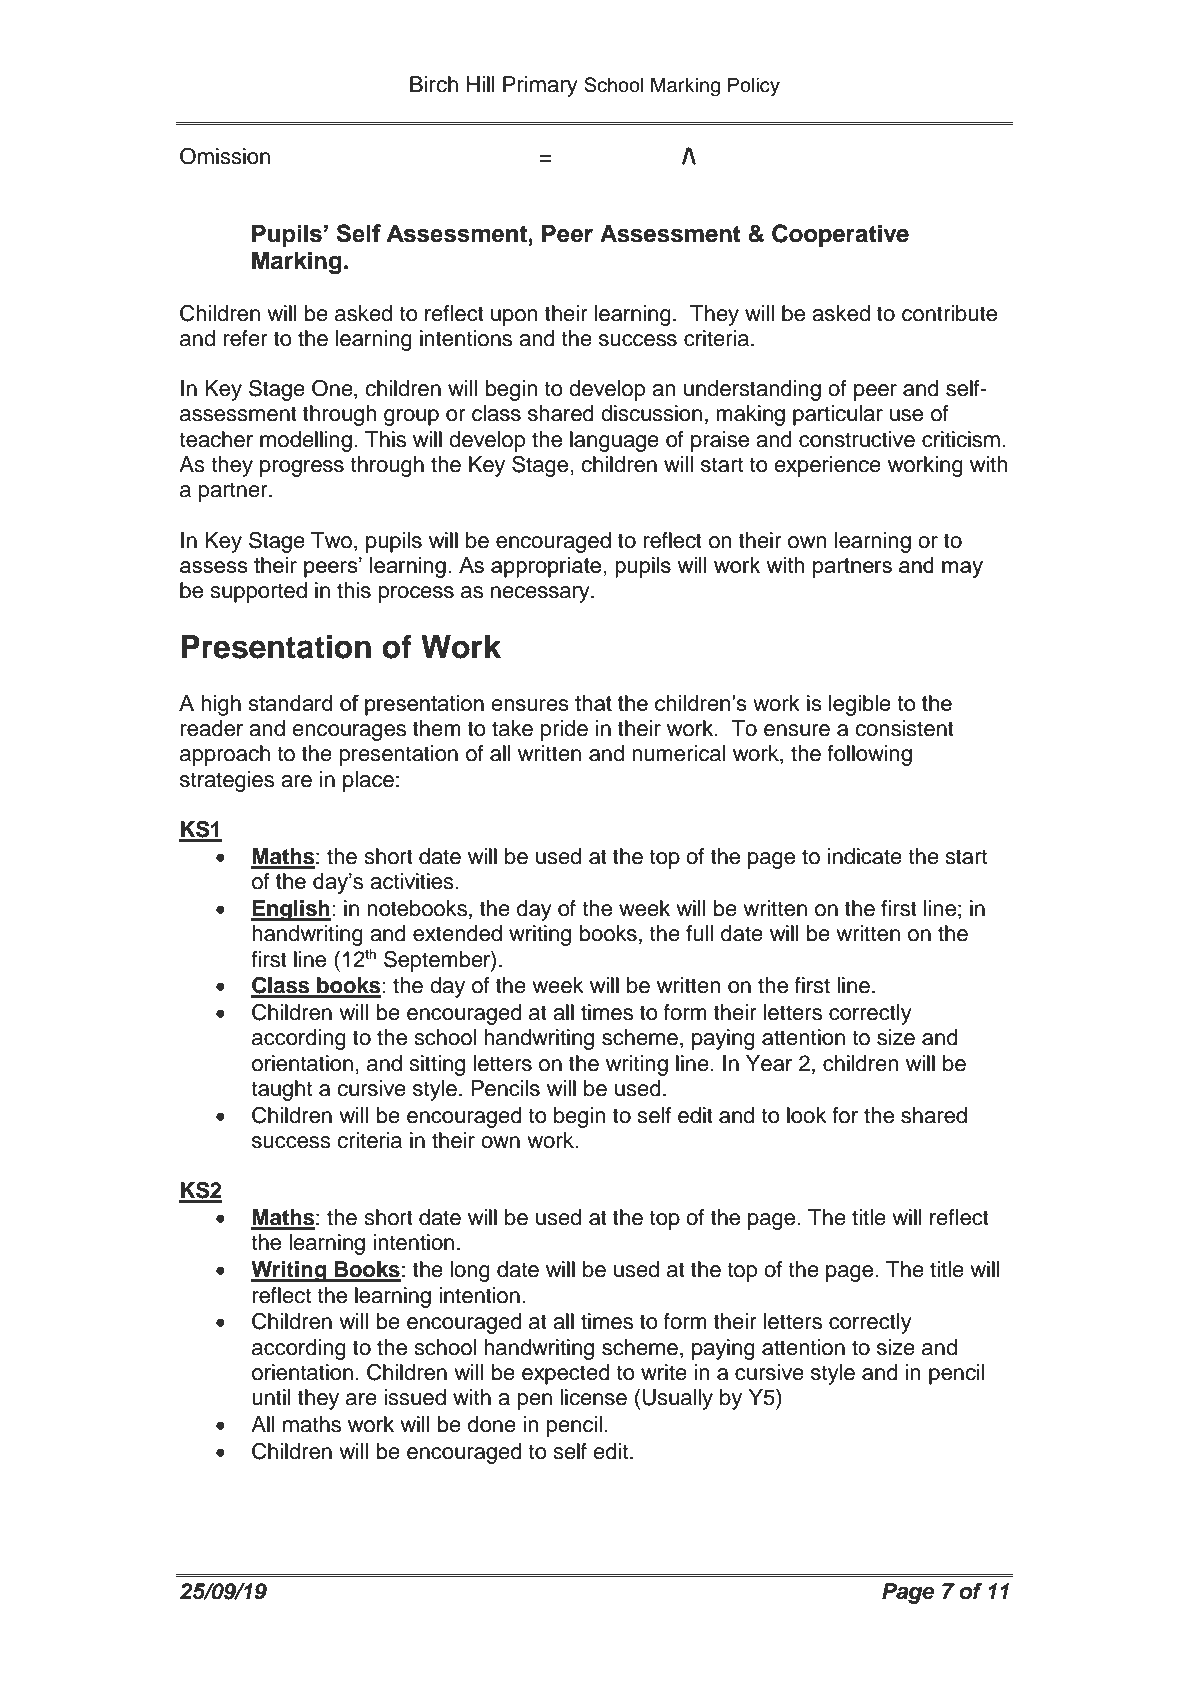  I want to click on Policy, so click(754, 87).
